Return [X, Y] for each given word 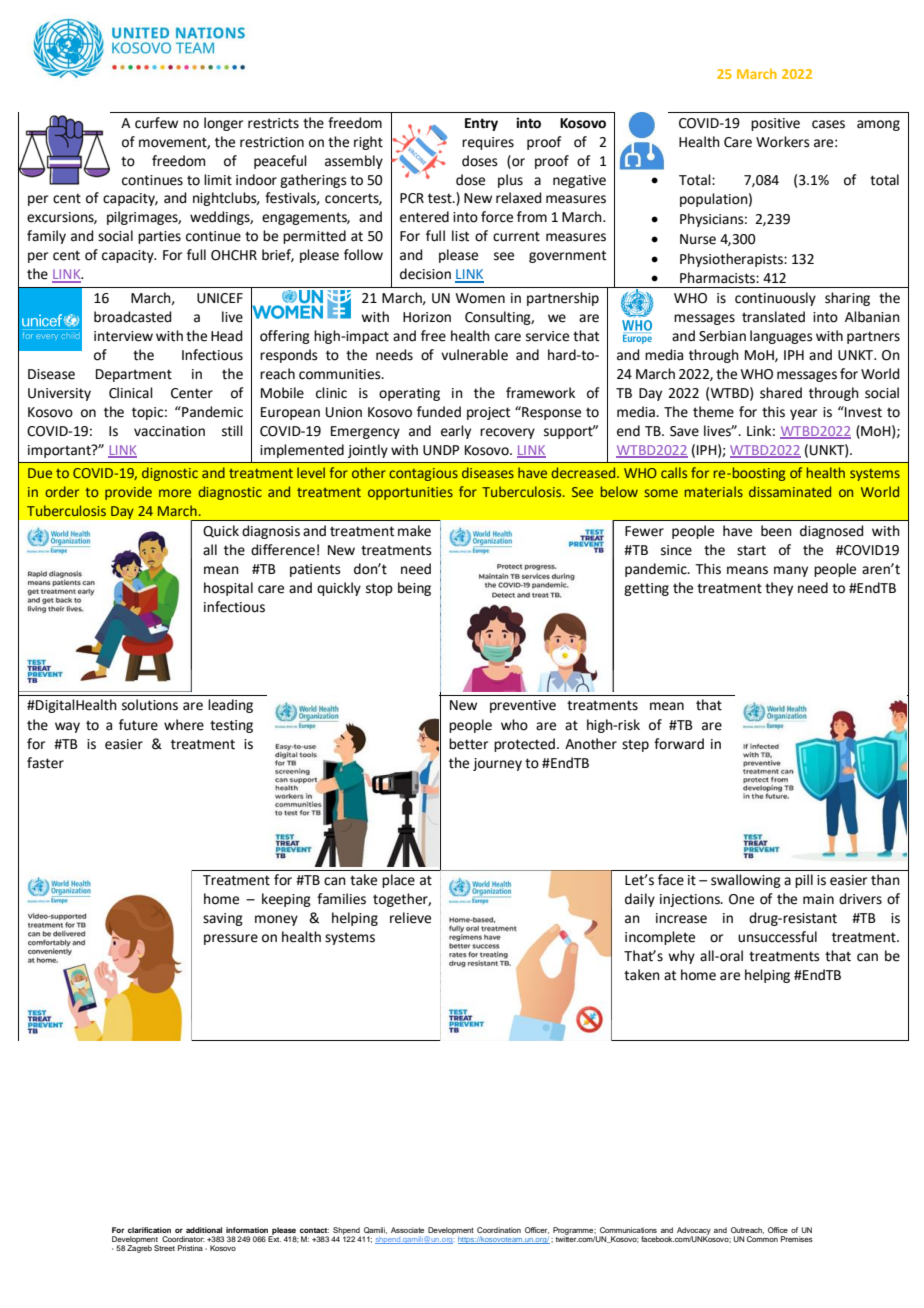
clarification [149, 1230]
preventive [523, 706]
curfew [156, 123]
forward [679, 744]
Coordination [499, 1230]
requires [488, 143]
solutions [150, 705]
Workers [783, 142]
